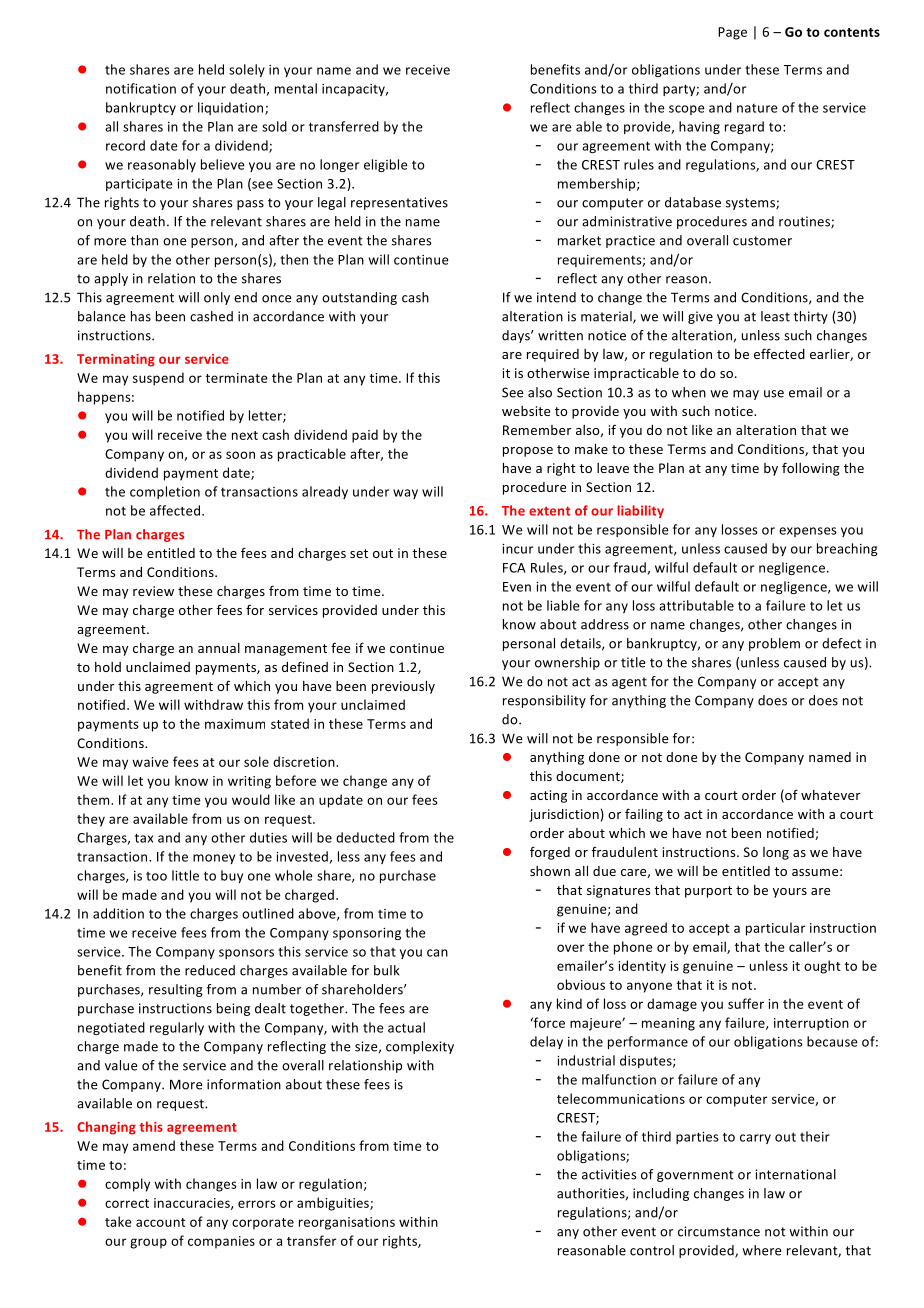  Describe the element at coordinates (219, 648) in the document. I see `annual` at that location.
